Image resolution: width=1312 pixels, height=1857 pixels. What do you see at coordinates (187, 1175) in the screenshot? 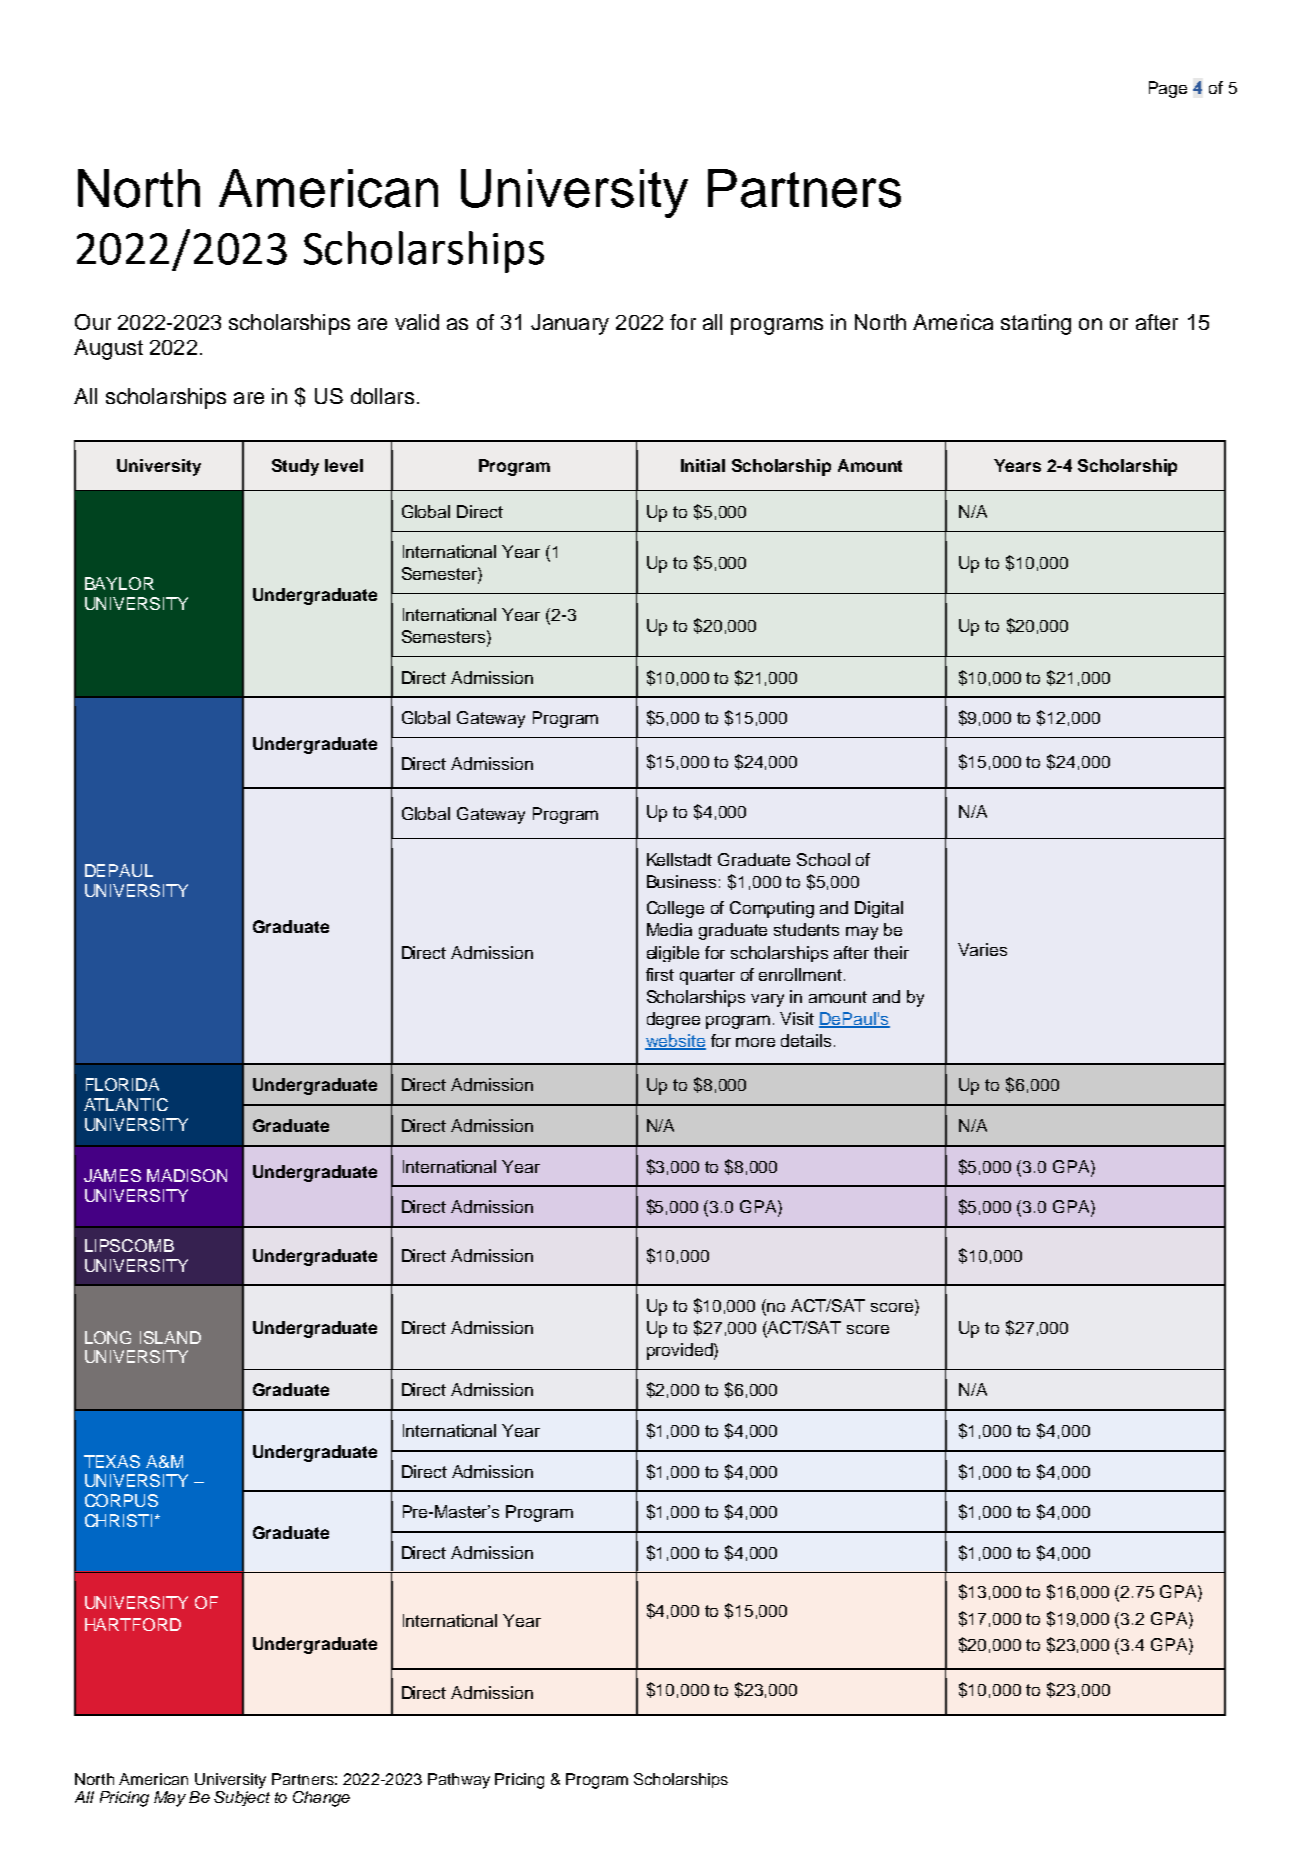
I see `MADISON` at bounding box center [187, 1175].
